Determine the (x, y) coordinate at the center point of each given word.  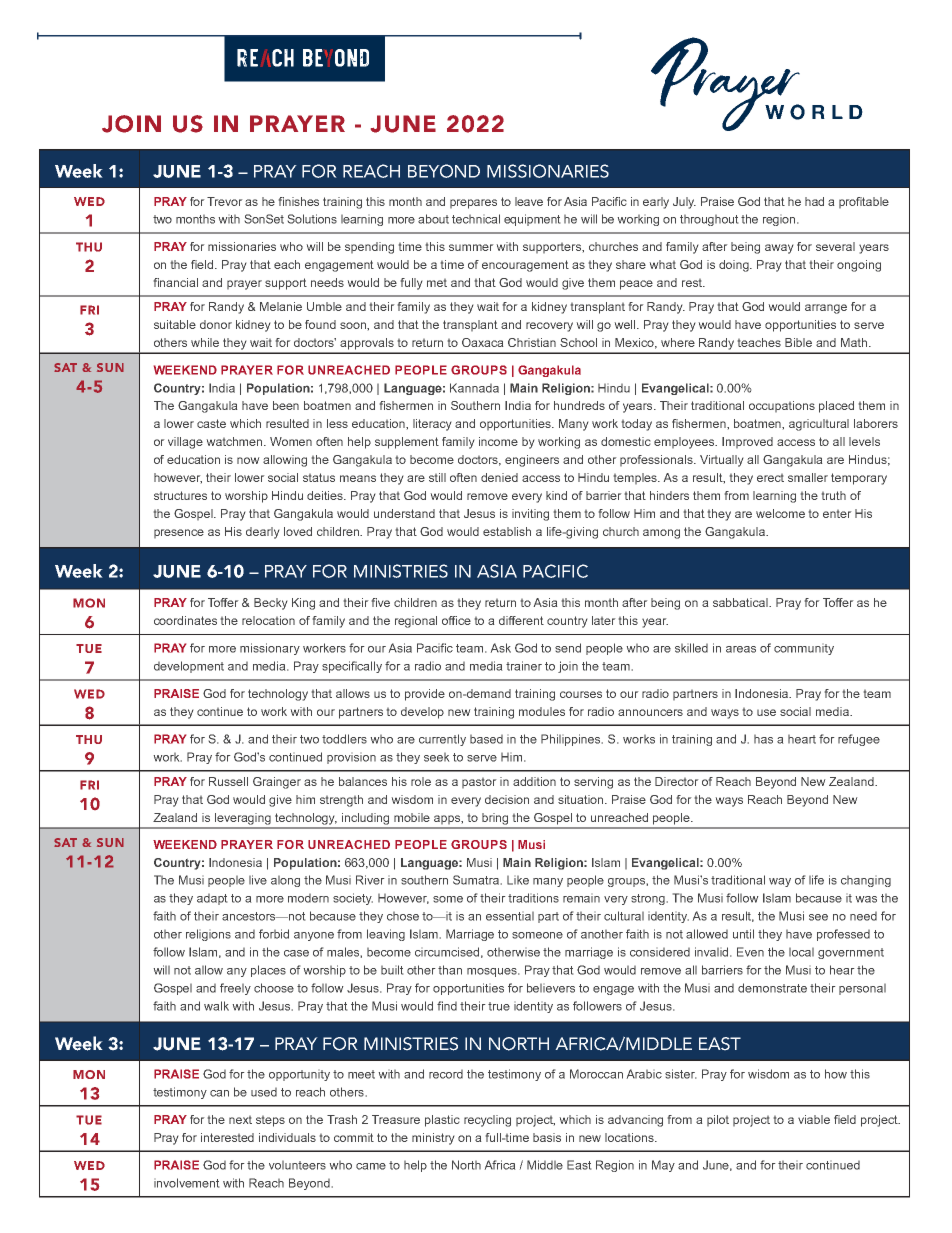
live (258, 880)
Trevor (224, 201)
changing (866, 881)
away (779, 249)
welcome (780, 513)
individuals (287, 1137)
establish (507, 531)
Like (518, 880)
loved (298, 531)
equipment (532, 220)
